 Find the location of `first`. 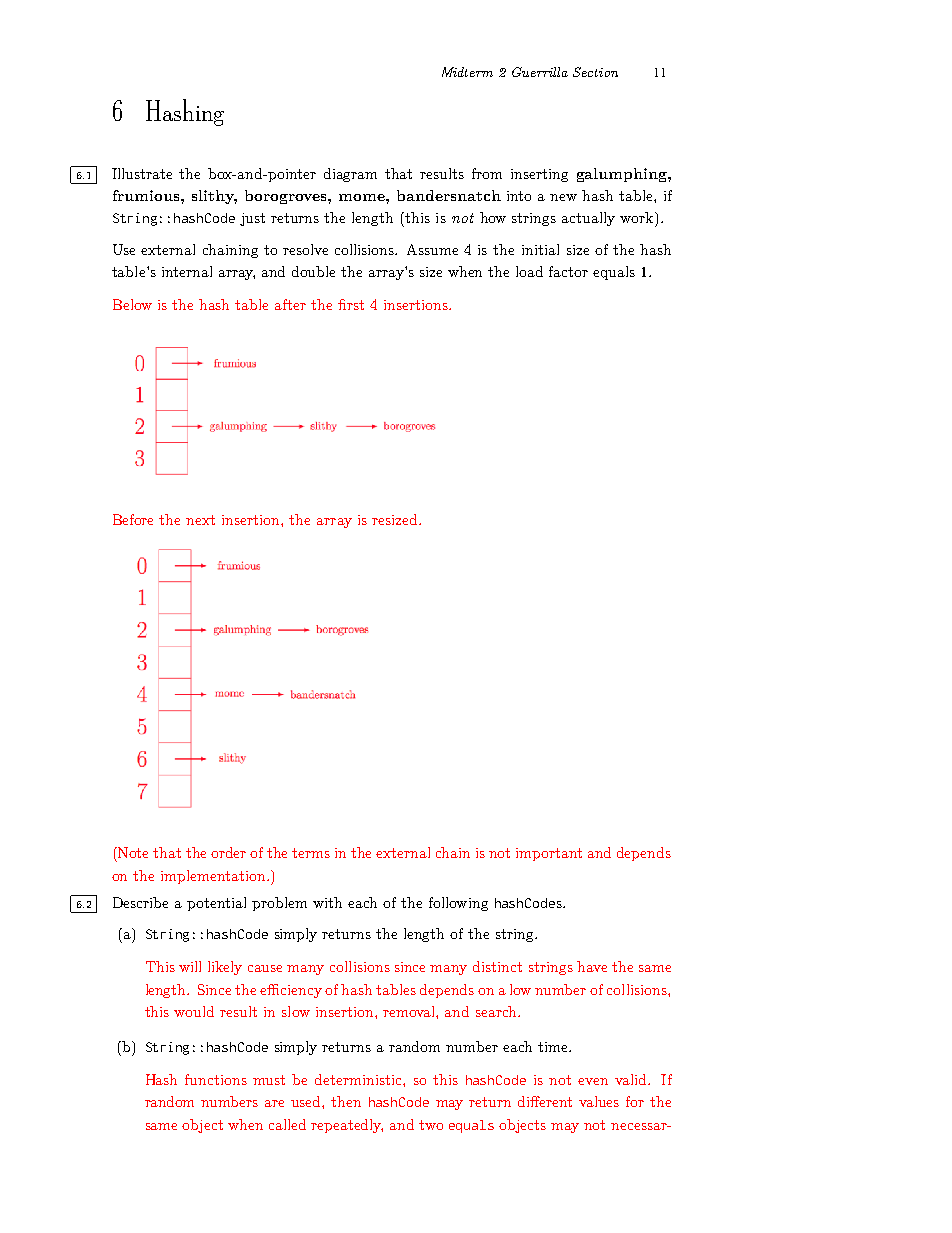

first is located at coordinates (351, 304).
